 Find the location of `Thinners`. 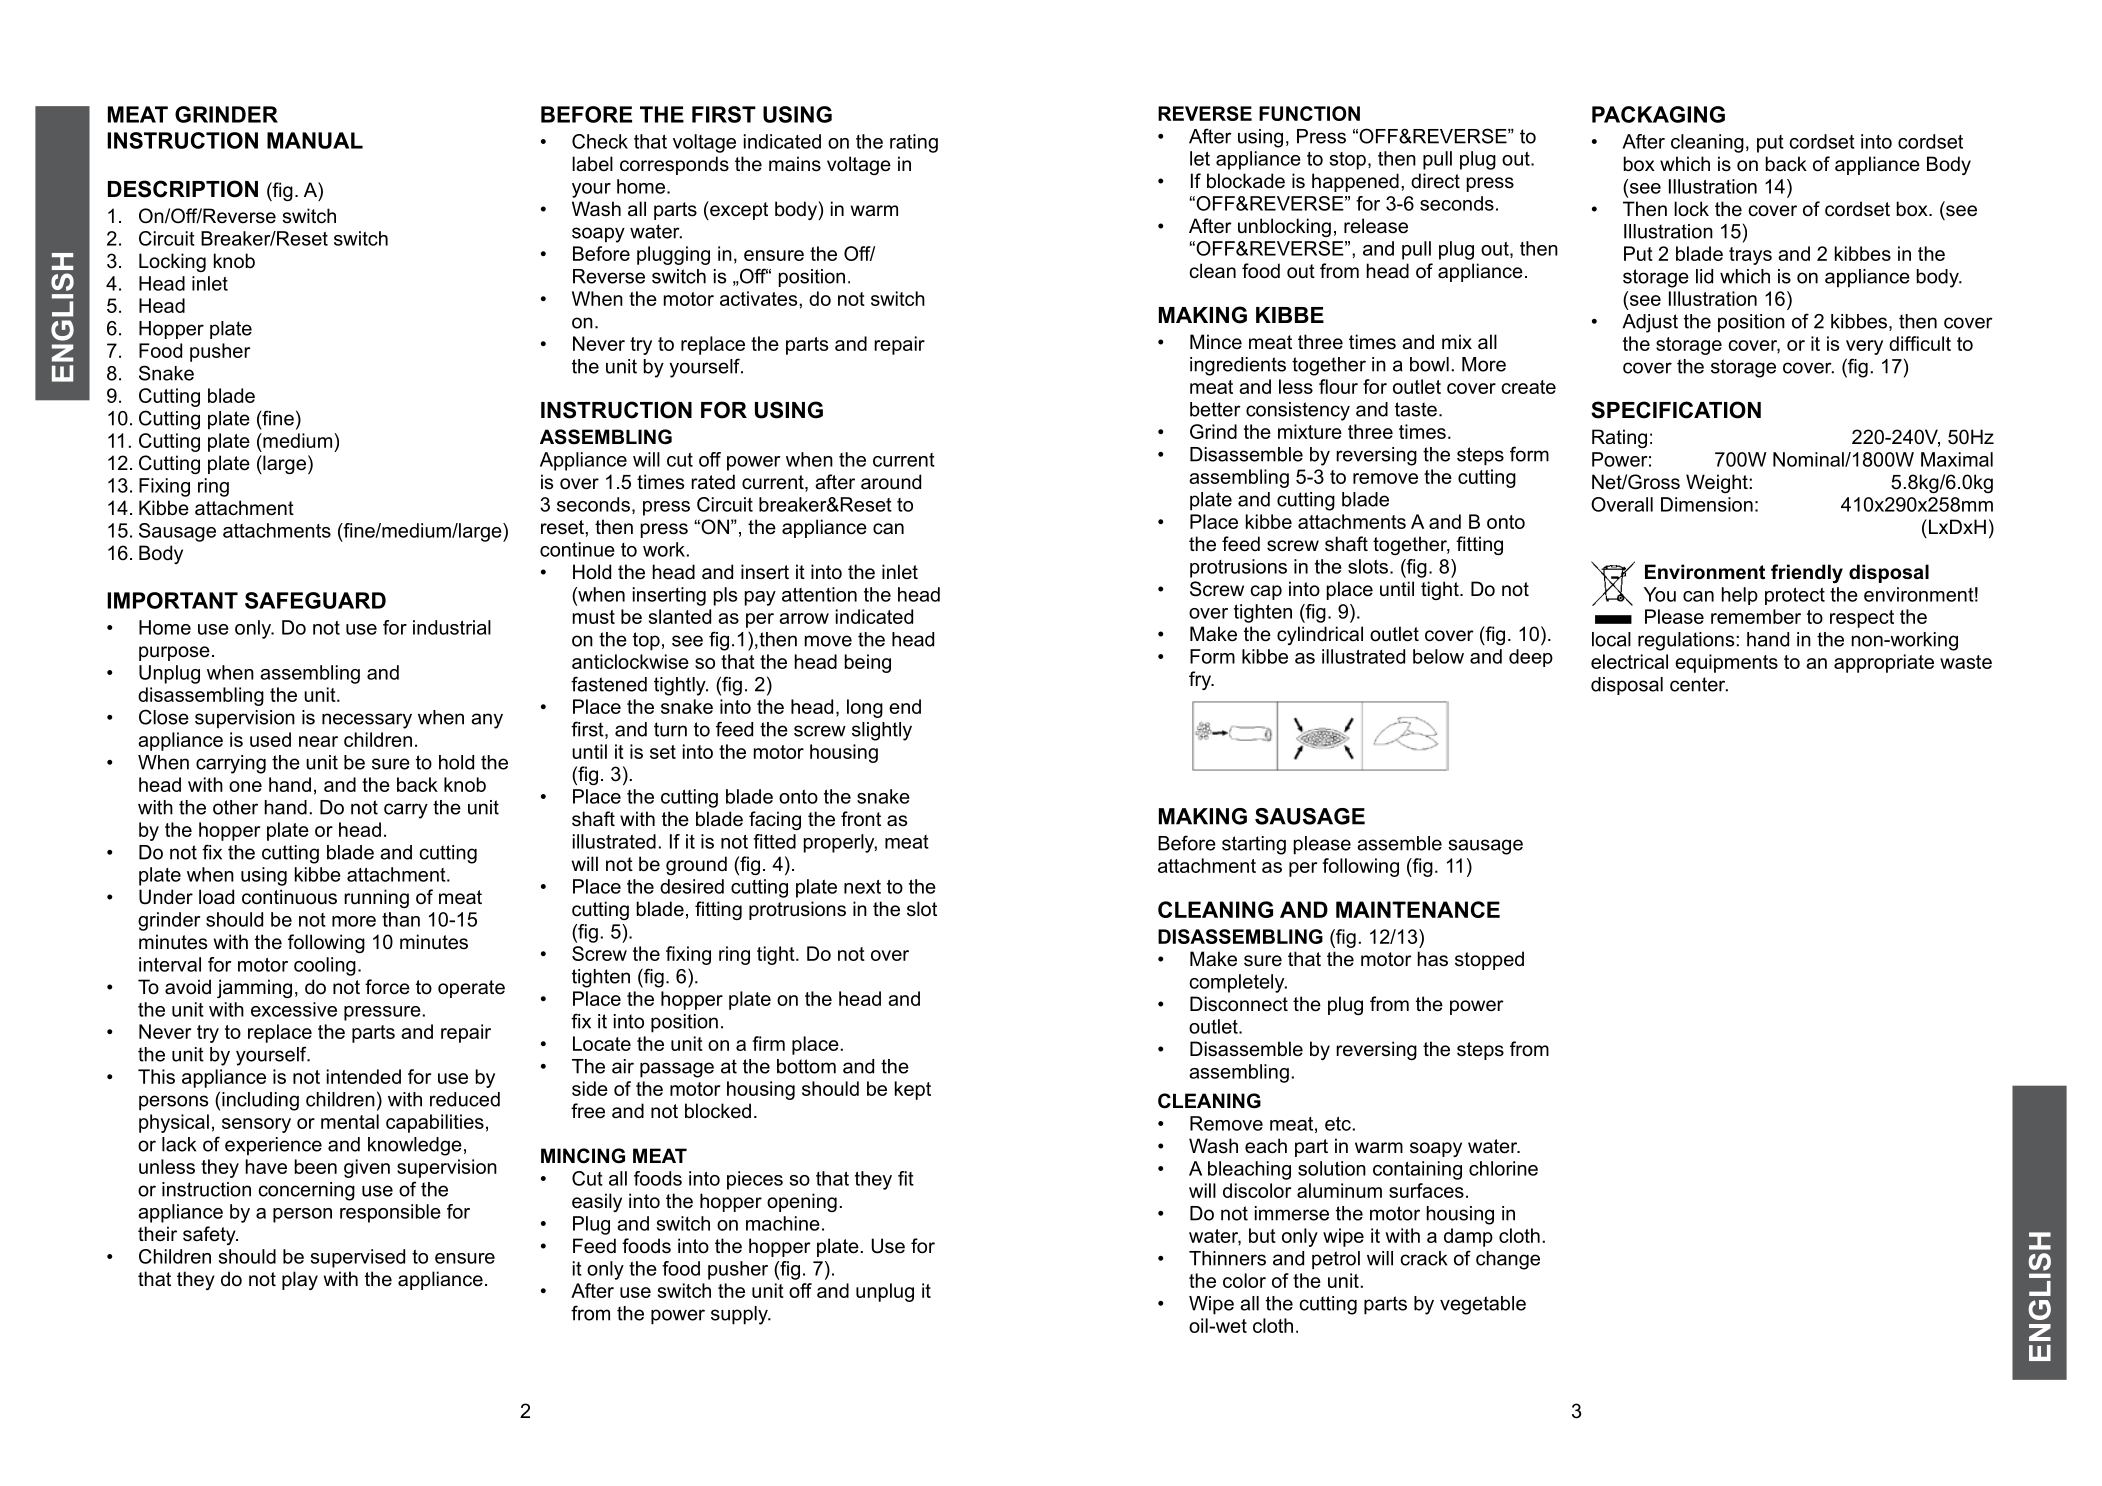

Thinners is located at coordinates (1227, 1258).
